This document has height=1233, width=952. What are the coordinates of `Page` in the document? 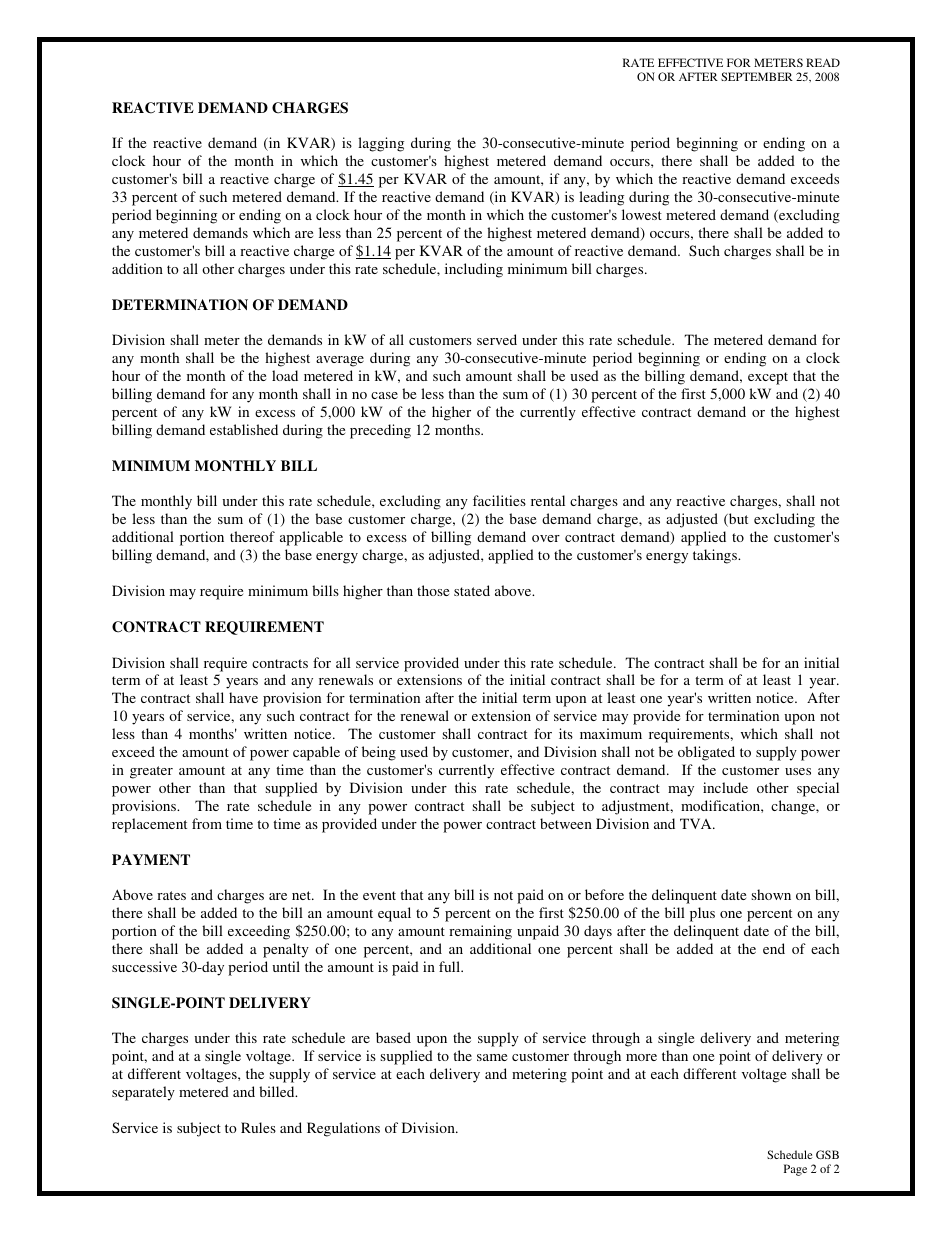 It's located at (795, 1170).
